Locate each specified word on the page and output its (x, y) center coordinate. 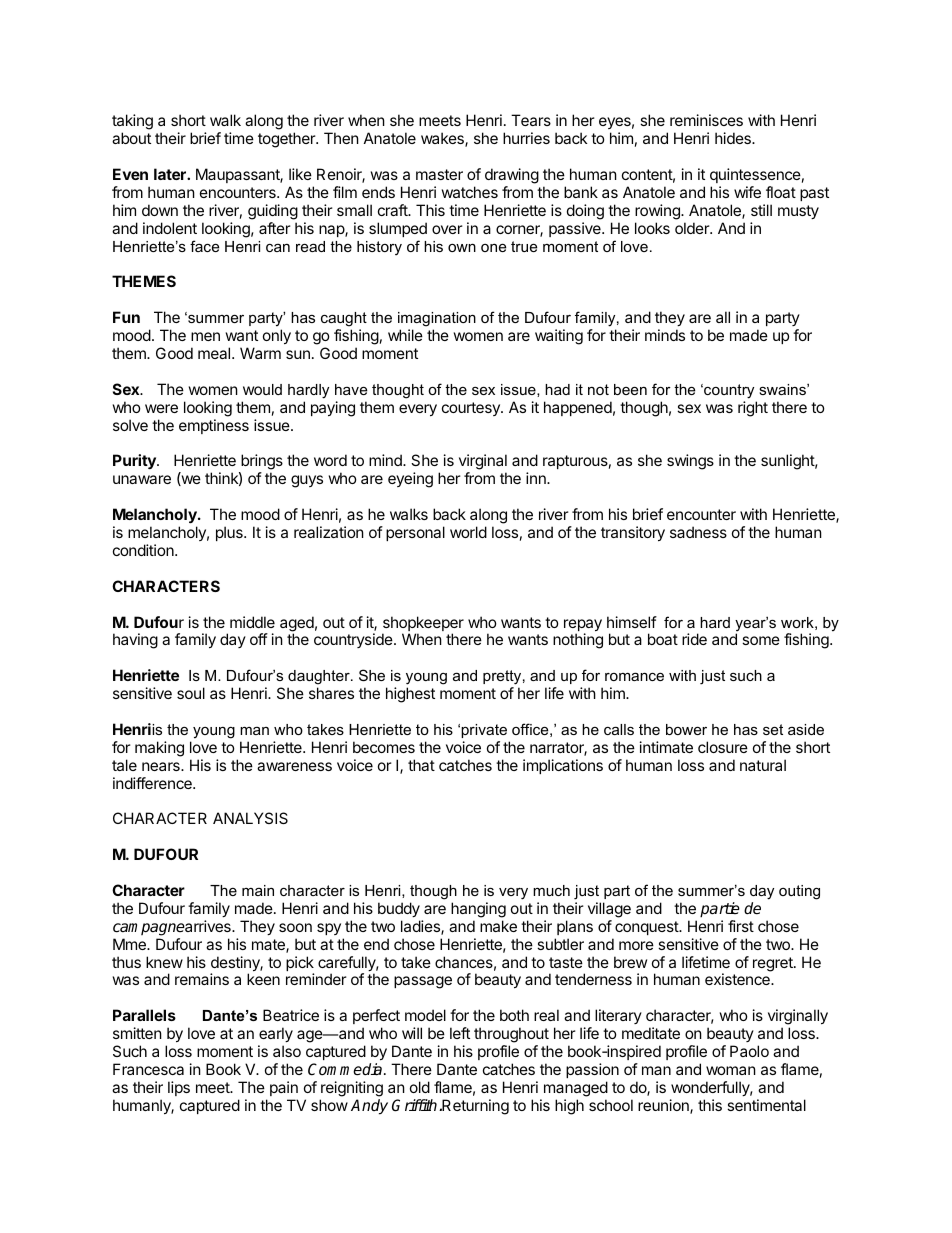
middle (252, 622)
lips (179, 1088)
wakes (443, 139)
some (761, 640)
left (460, 1033)
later (171, 174)
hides (734, 138)
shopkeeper (423, 625)
